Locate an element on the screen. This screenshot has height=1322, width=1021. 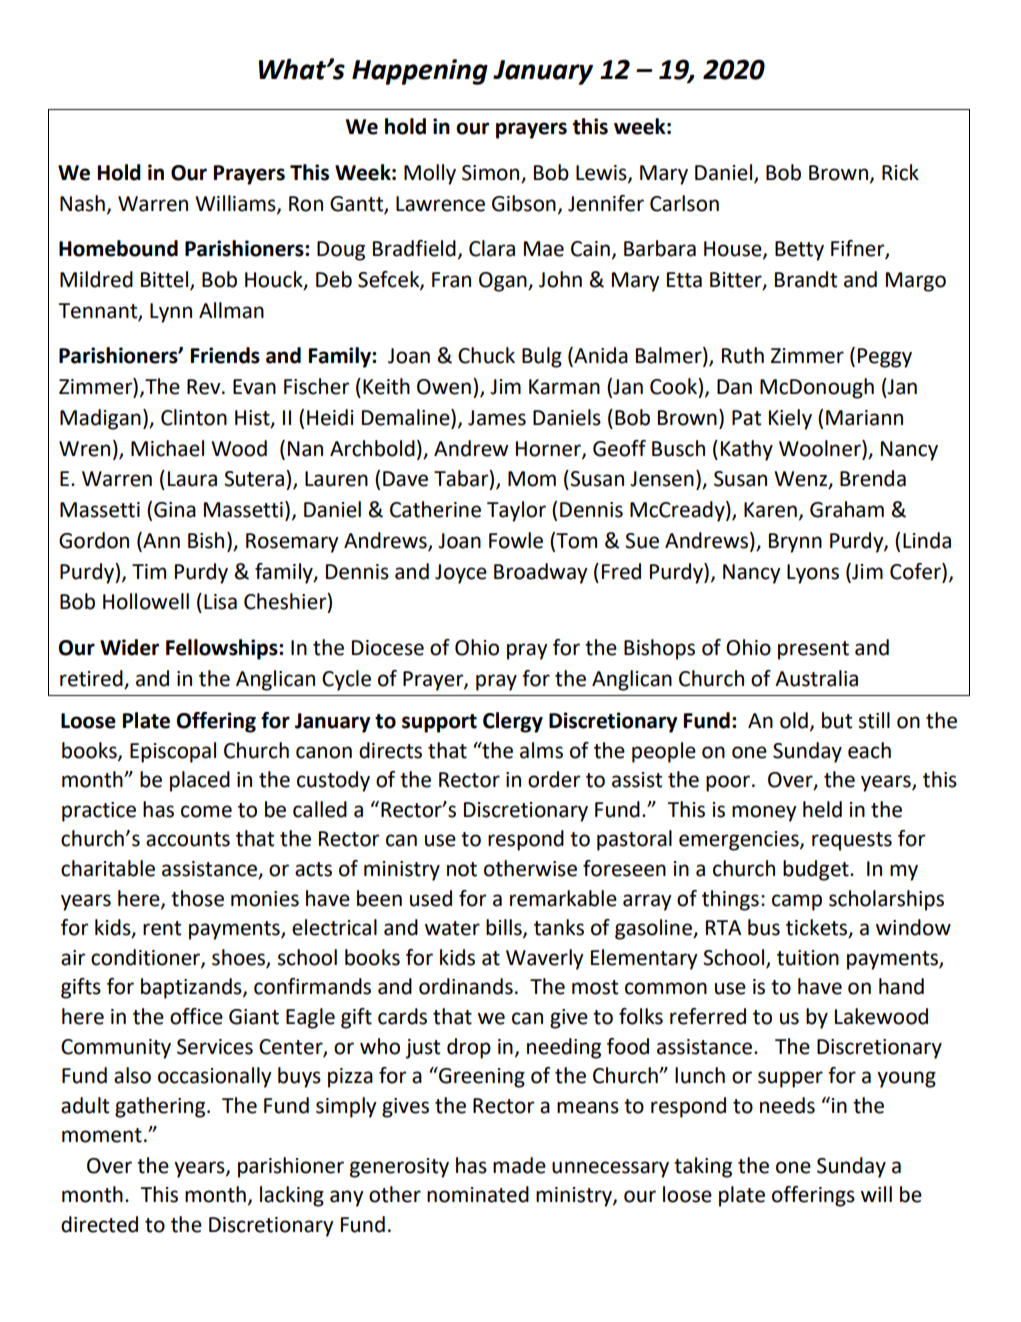
Taylor is located at coordinates (516, 511).
